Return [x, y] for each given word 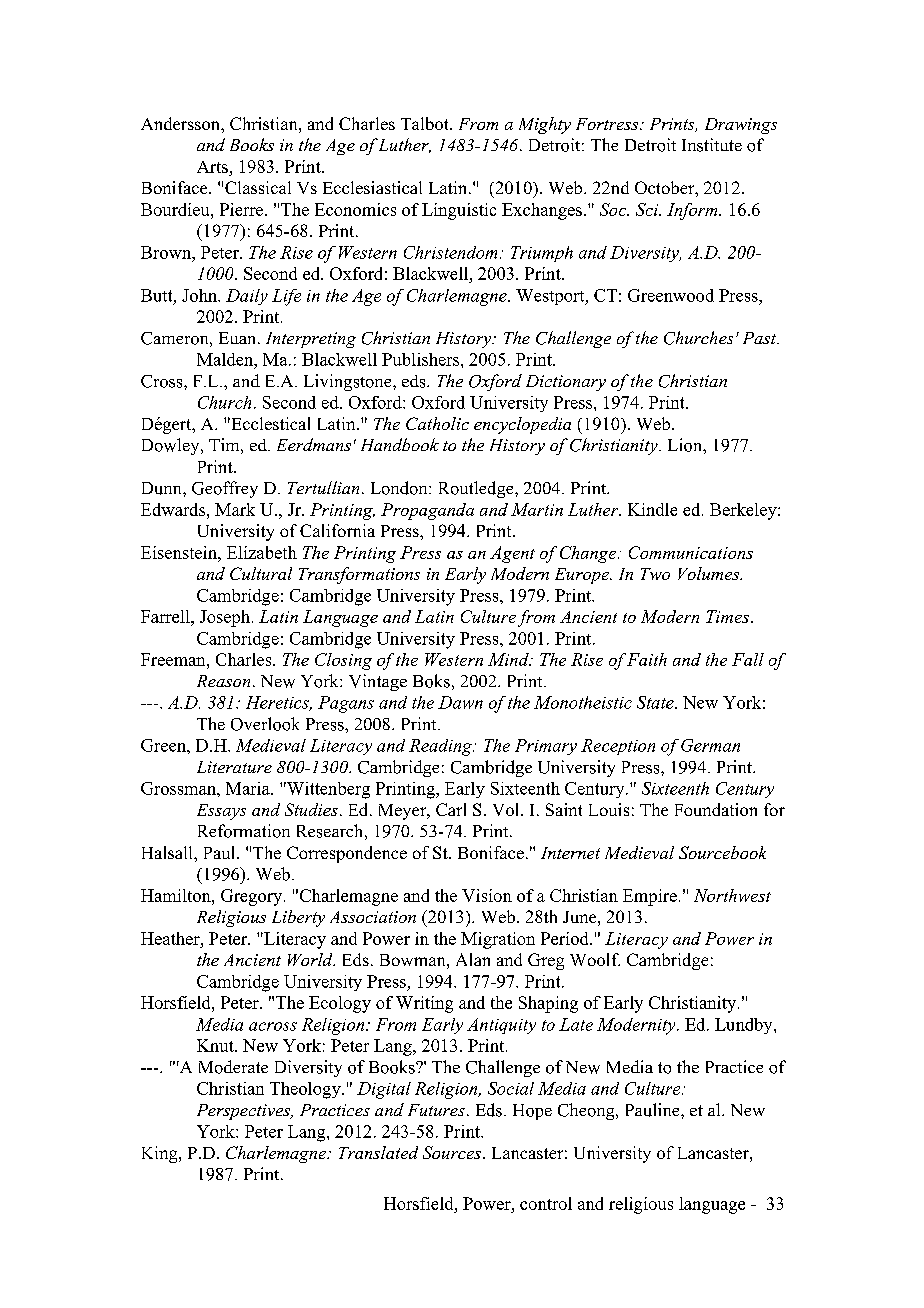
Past [760, 338]
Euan [239, 338]
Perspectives [244, 1112]
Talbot [426, 123]
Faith [647, 659]
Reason [223, 681]
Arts [213, 168]
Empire [650, 897]
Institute [712, 145]
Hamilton [177, 895]
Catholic [437, 423]
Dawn [460, 702]
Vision [487, 895]
